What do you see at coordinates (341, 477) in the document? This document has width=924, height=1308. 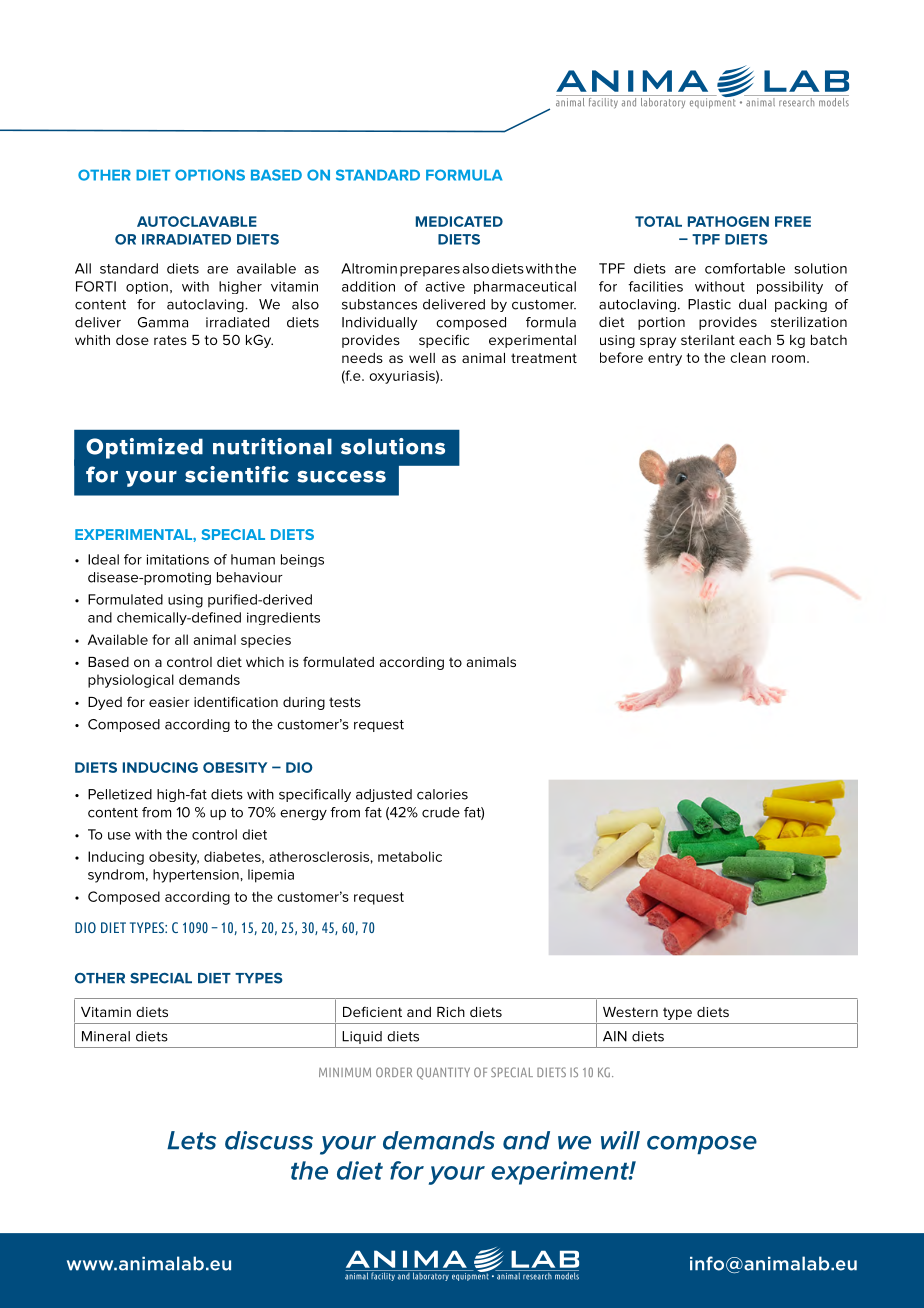 I see `success` at bounding box center [341, 477].
